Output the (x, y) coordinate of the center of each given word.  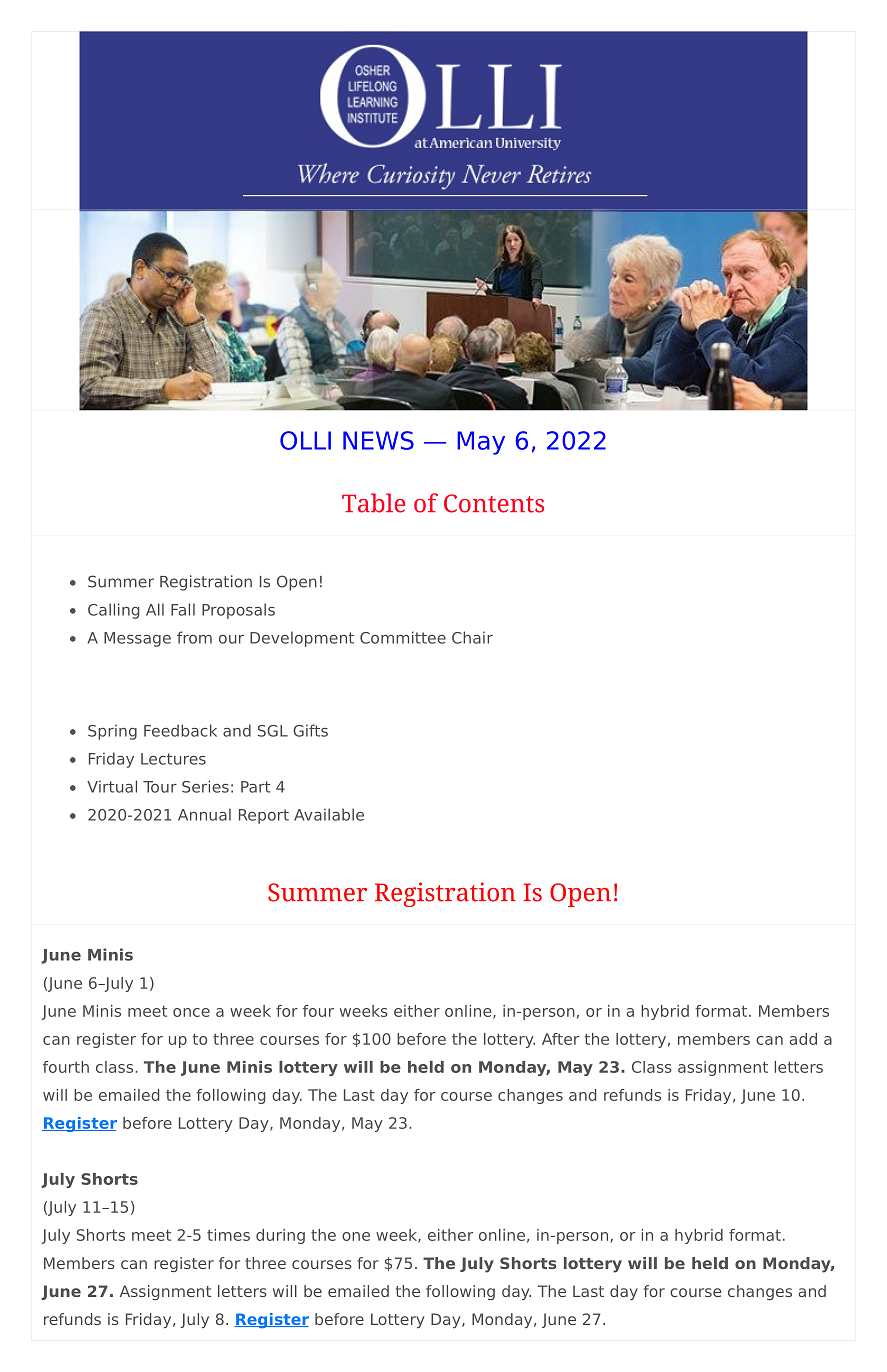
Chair (472, 637)
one (356, 1236)
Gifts (310, 730)
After (560, 1039)
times (228, 1235)
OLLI (305, 440)
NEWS (378, 440)
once (191, 1012)
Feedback (180, 730)
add (803, 1039)
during (280, 1236)
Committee (403, 637)
